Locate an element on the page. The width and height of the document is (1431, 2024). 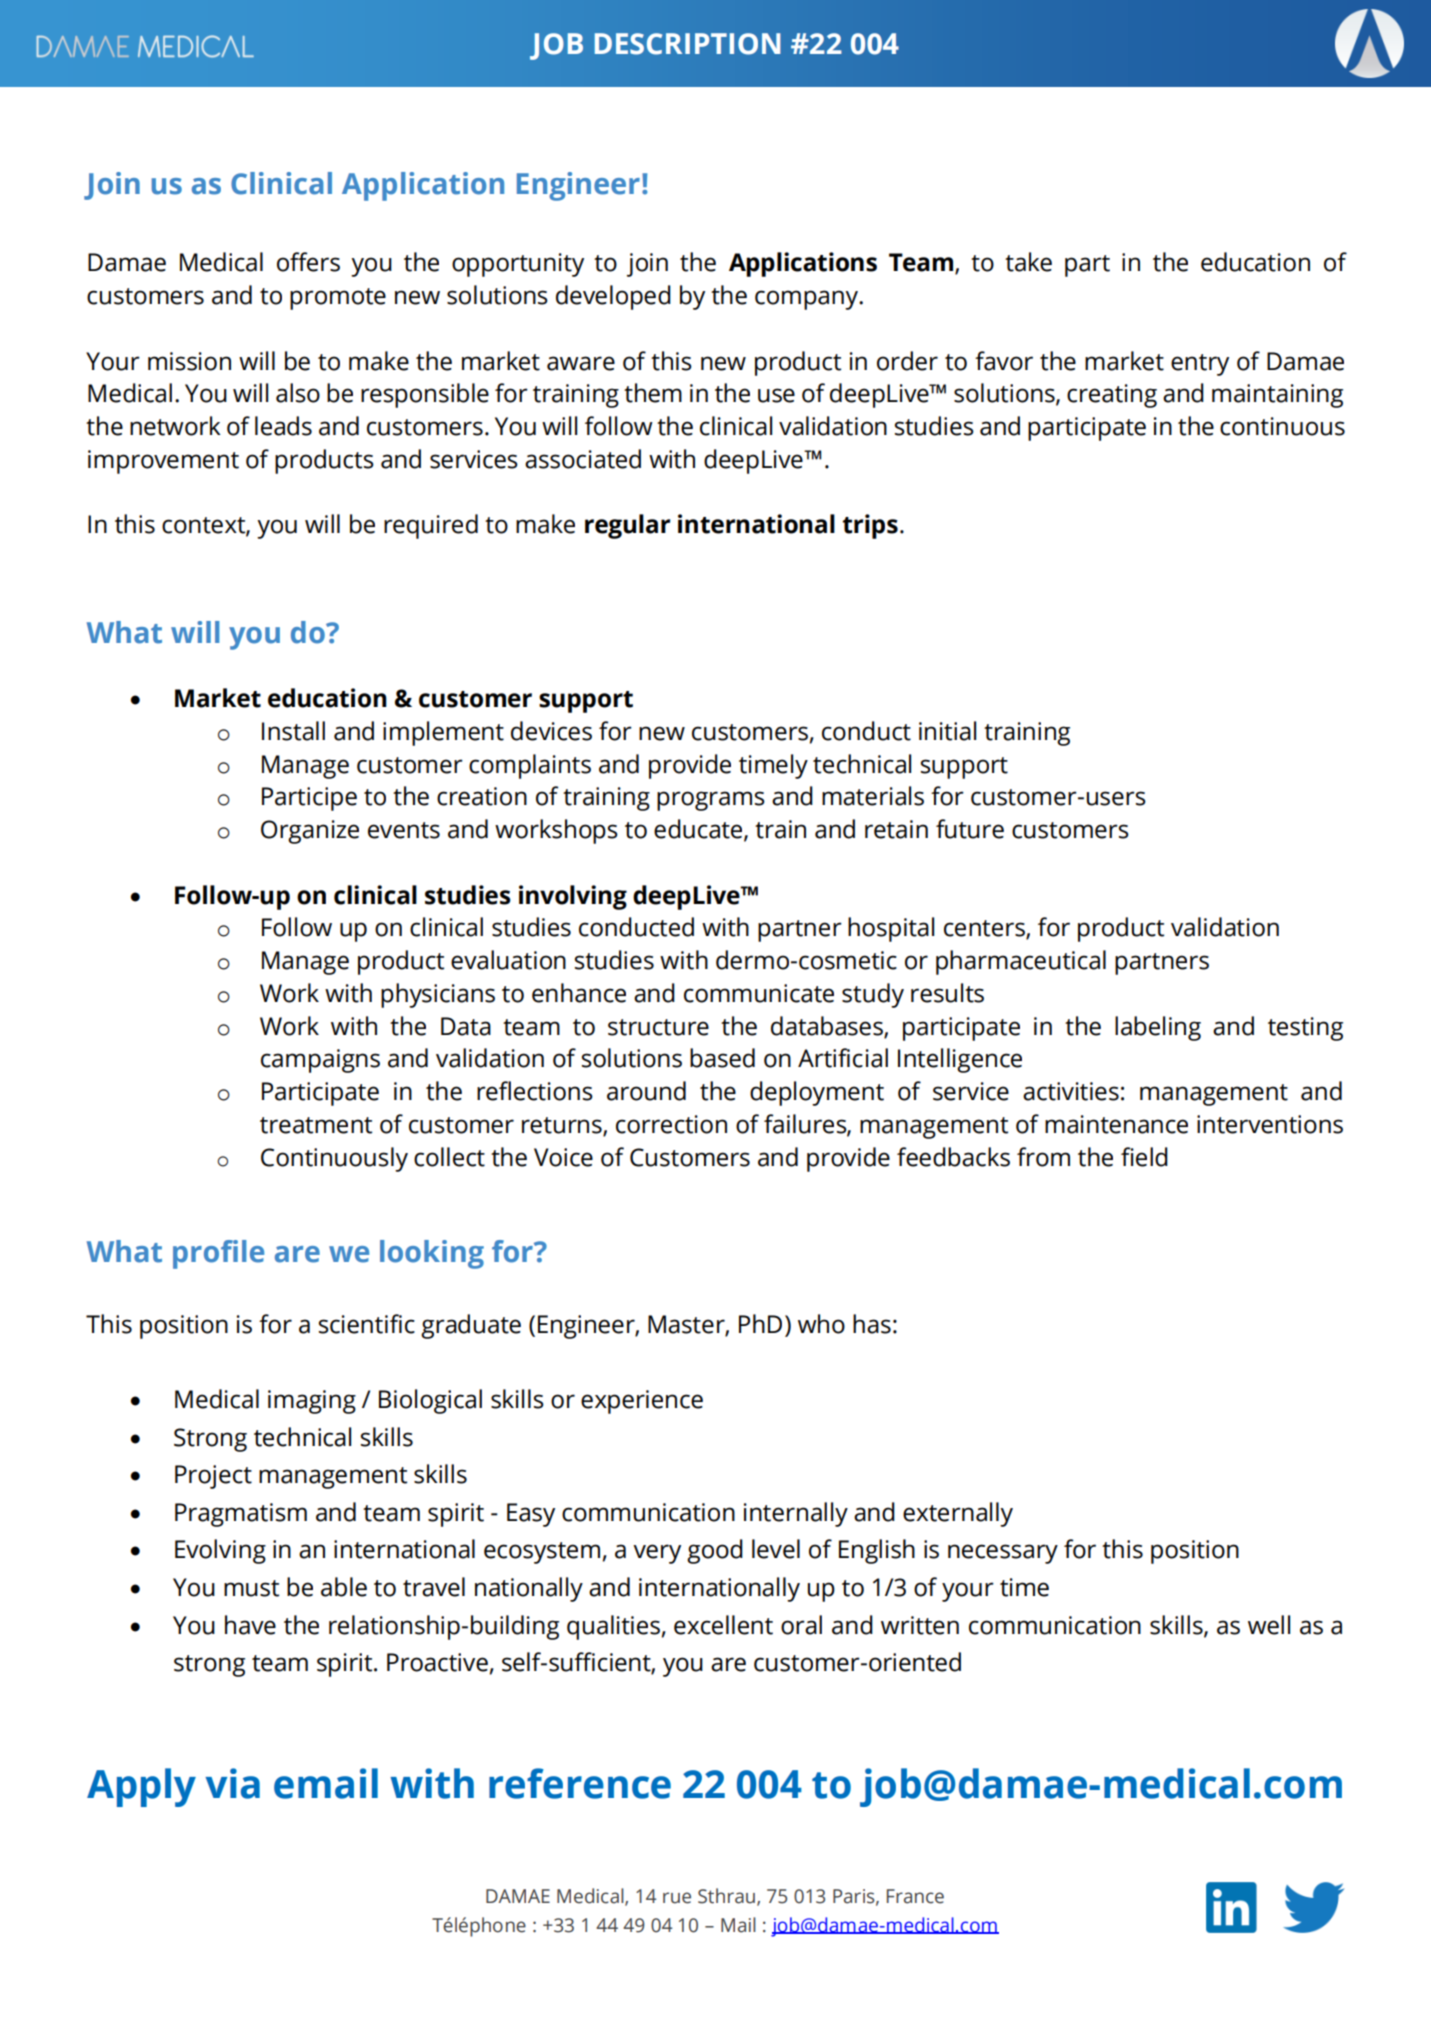
via is located at coordinates (232, 1783).
